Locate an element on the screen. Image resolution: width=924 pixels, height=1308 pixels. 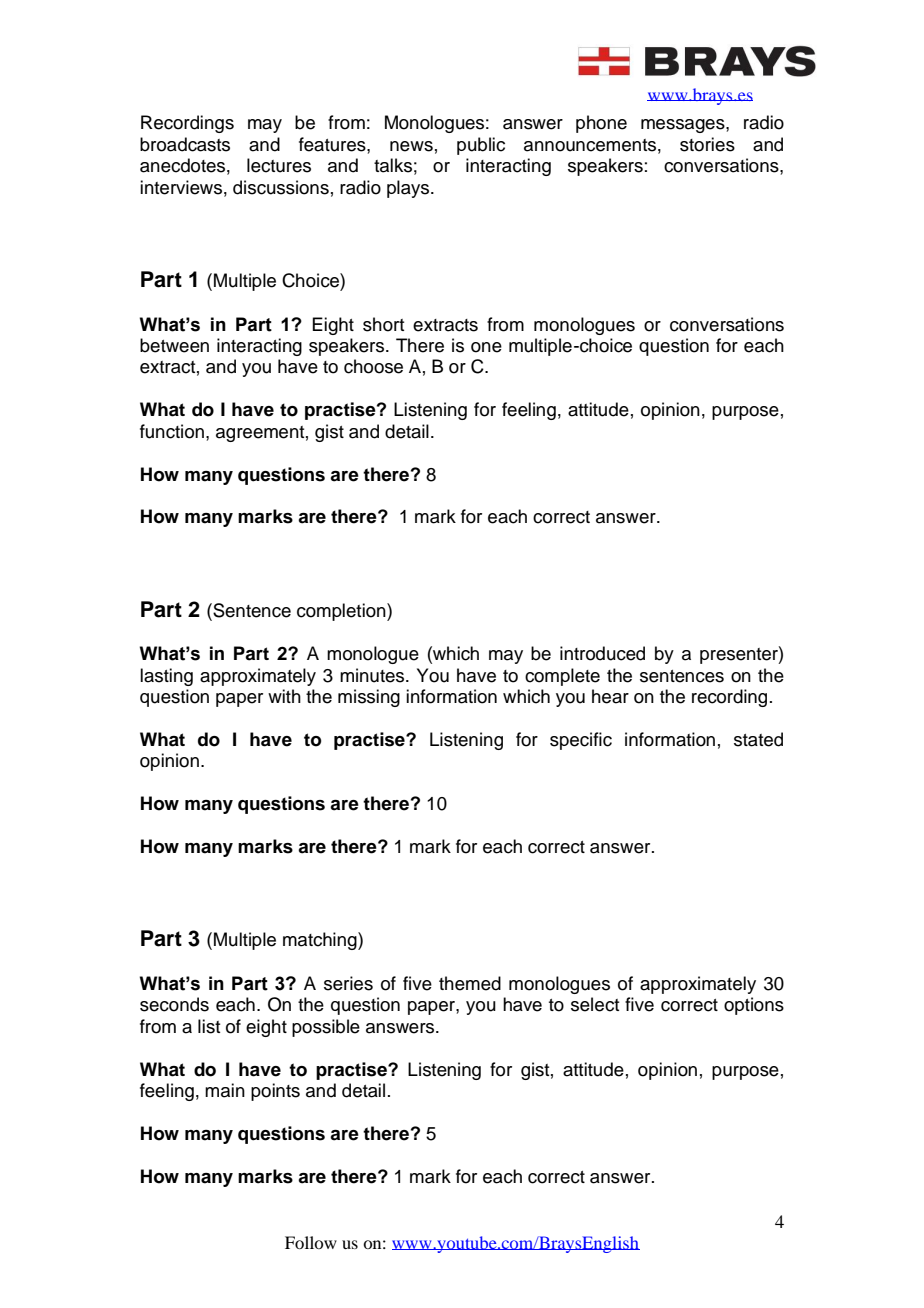
function is located at coordinates (172, 431).
